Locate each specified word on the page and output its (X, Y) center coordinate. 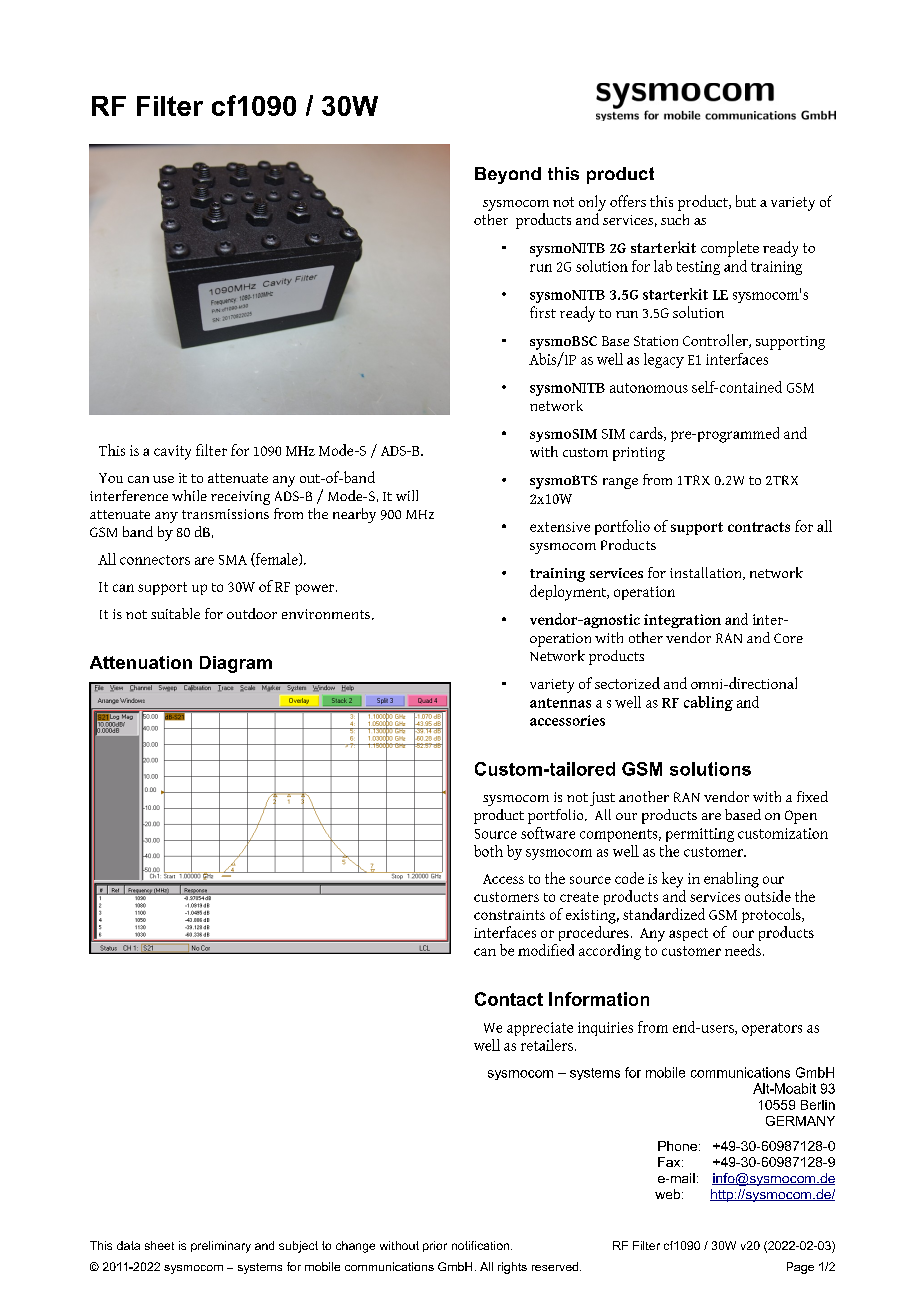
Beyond (508, 175)
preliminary (221, 1247)
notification (480, 1245)
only (592, 203)
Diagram (236, 664)
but (746, 201)
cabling (708, 703)
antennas (560, 703)
